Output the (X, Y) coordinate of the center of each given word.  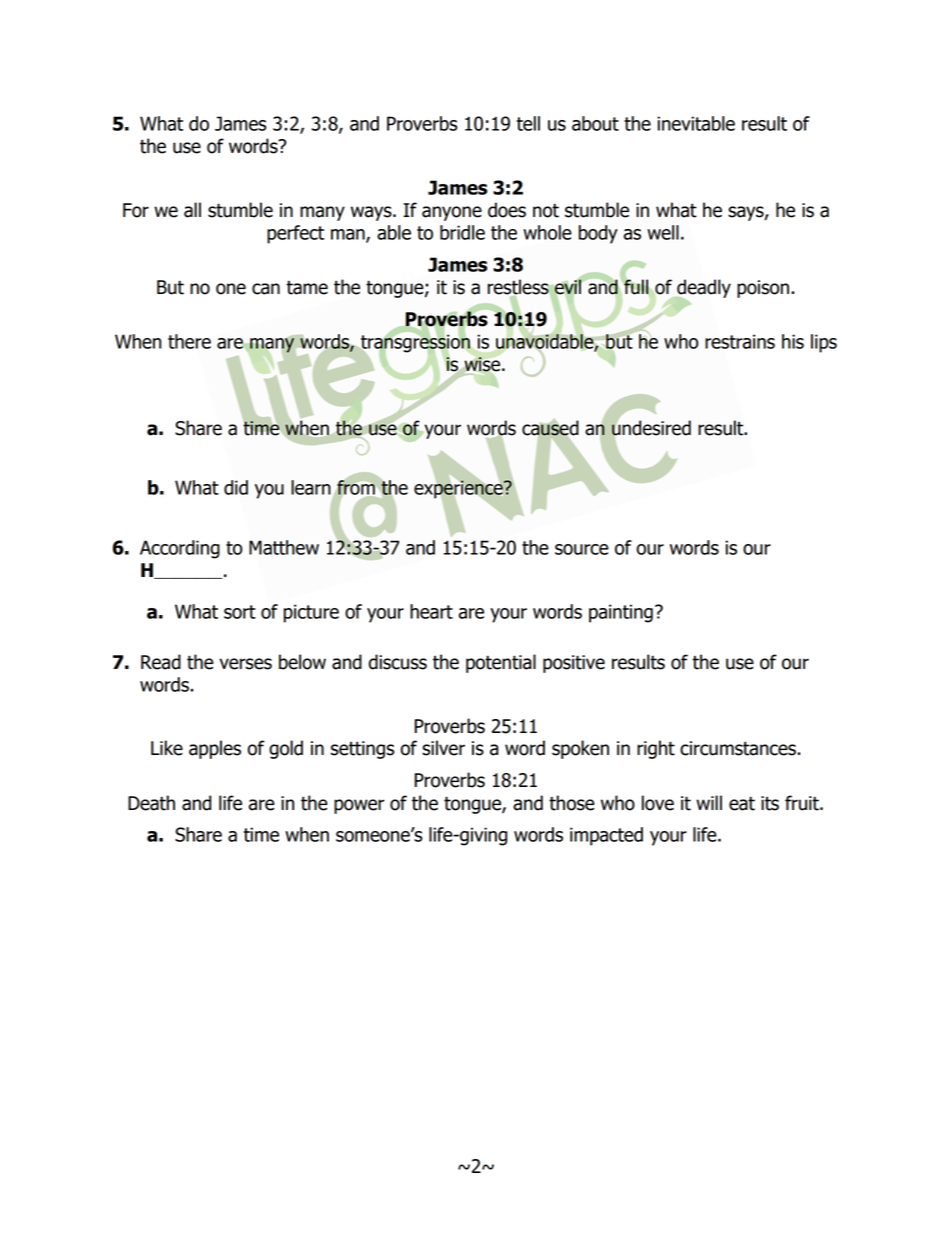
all (192, 210)
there (189, 341)
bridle (462, 232)
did (236, 487)
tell (528, 123)
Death (151, 803)
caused (550, 428)
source (582, 549)
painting (621, 613)
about (595, 123)
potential (501, 663)
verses (245, 664)
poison (763, 289)
